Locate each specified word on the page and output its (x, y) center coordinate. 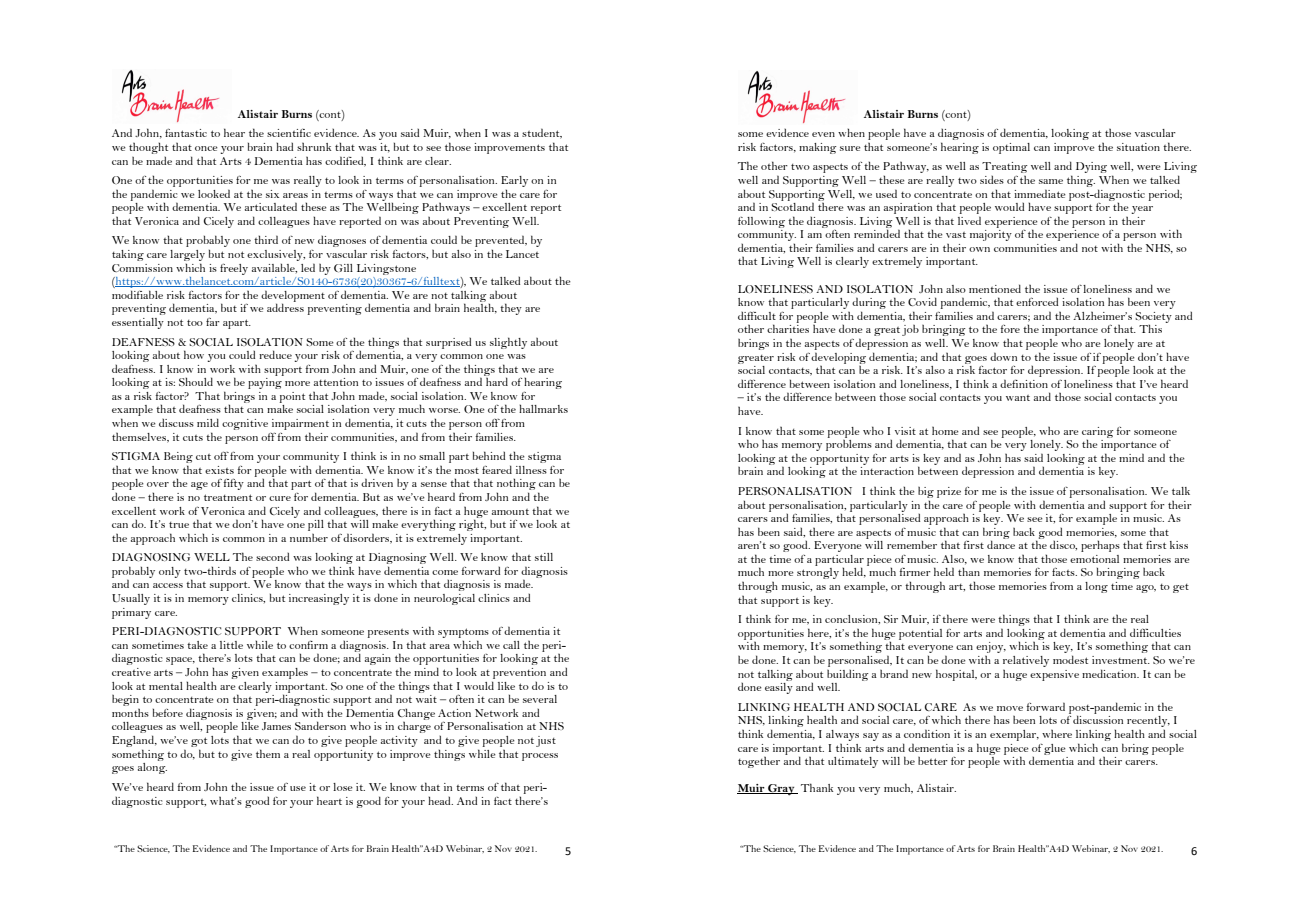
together (759, 762)
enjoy (991, 649)
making (818, 148)
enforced (1037, 302)
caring (1098, 433)
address (285, 307)
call (511, 645)
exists (219, 470)
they (511, 309)
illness (531, 470)
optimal (1011, 148)
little (231, 645)
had (284, 146)
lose (343, 787)
